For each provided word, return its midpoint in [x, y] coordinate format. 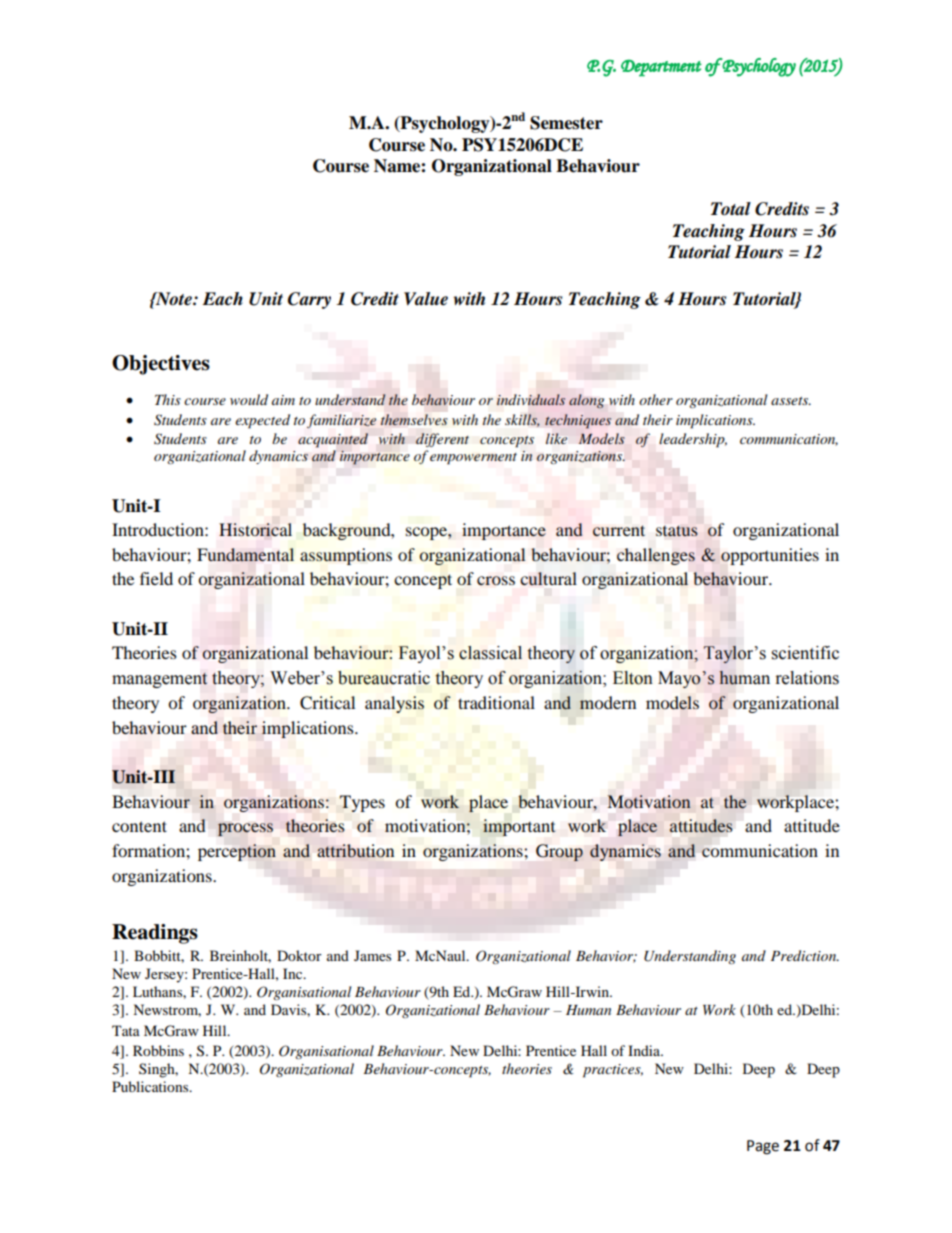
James [372, 955]
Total [731, 209]
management [159, 680]
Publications [151, 1086]
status [677, 530]
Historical [255, 529]
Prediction [805, 955]
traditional [496, 702]
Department [661, 68]
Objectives [161, 365]
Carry [309, 300]
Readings [155, 934]
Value [426, 299]
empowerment [473, 459]
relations [807, 678]
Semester [566, 123]
